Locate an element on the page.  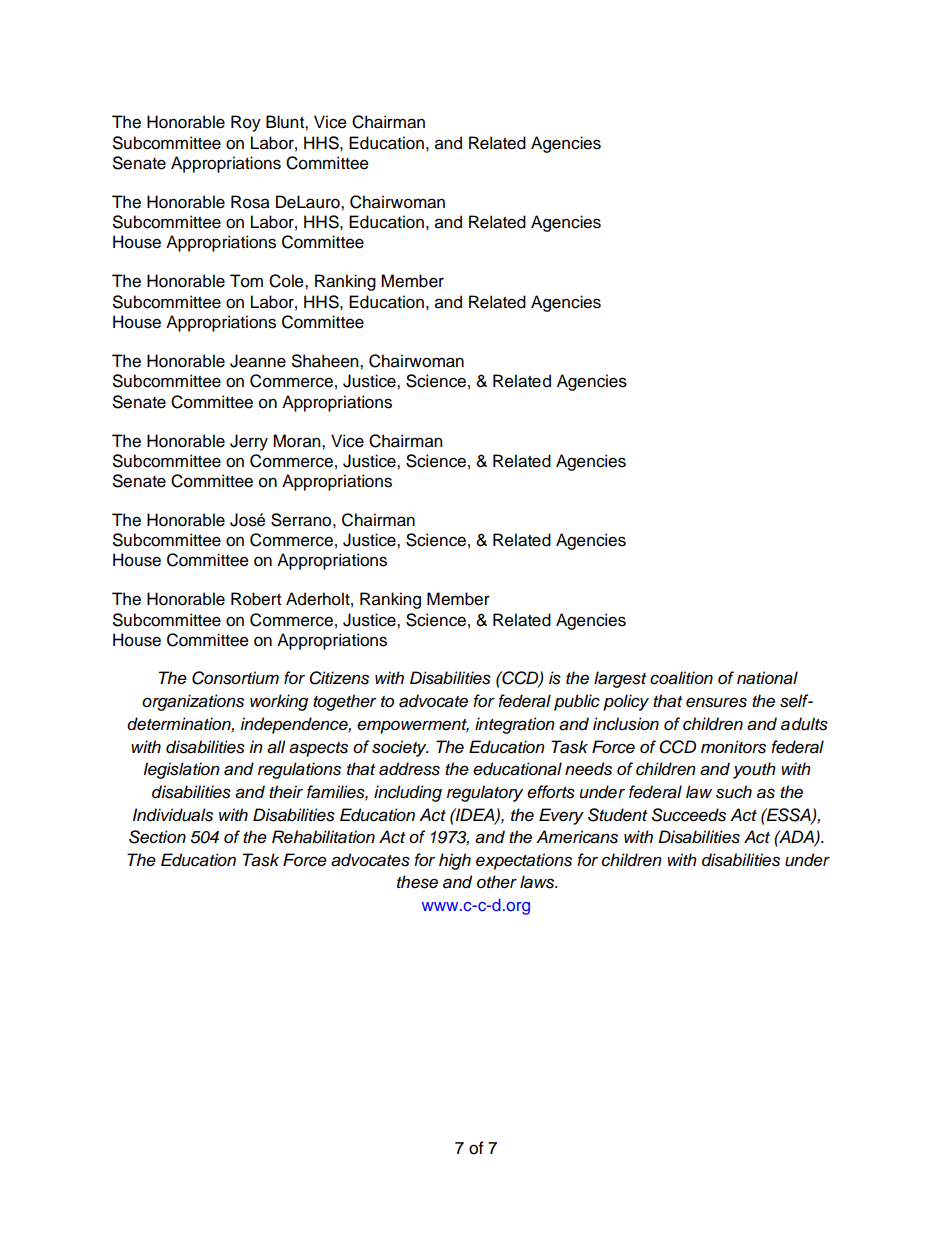
Rosa is located at coordinates (250, 202).
